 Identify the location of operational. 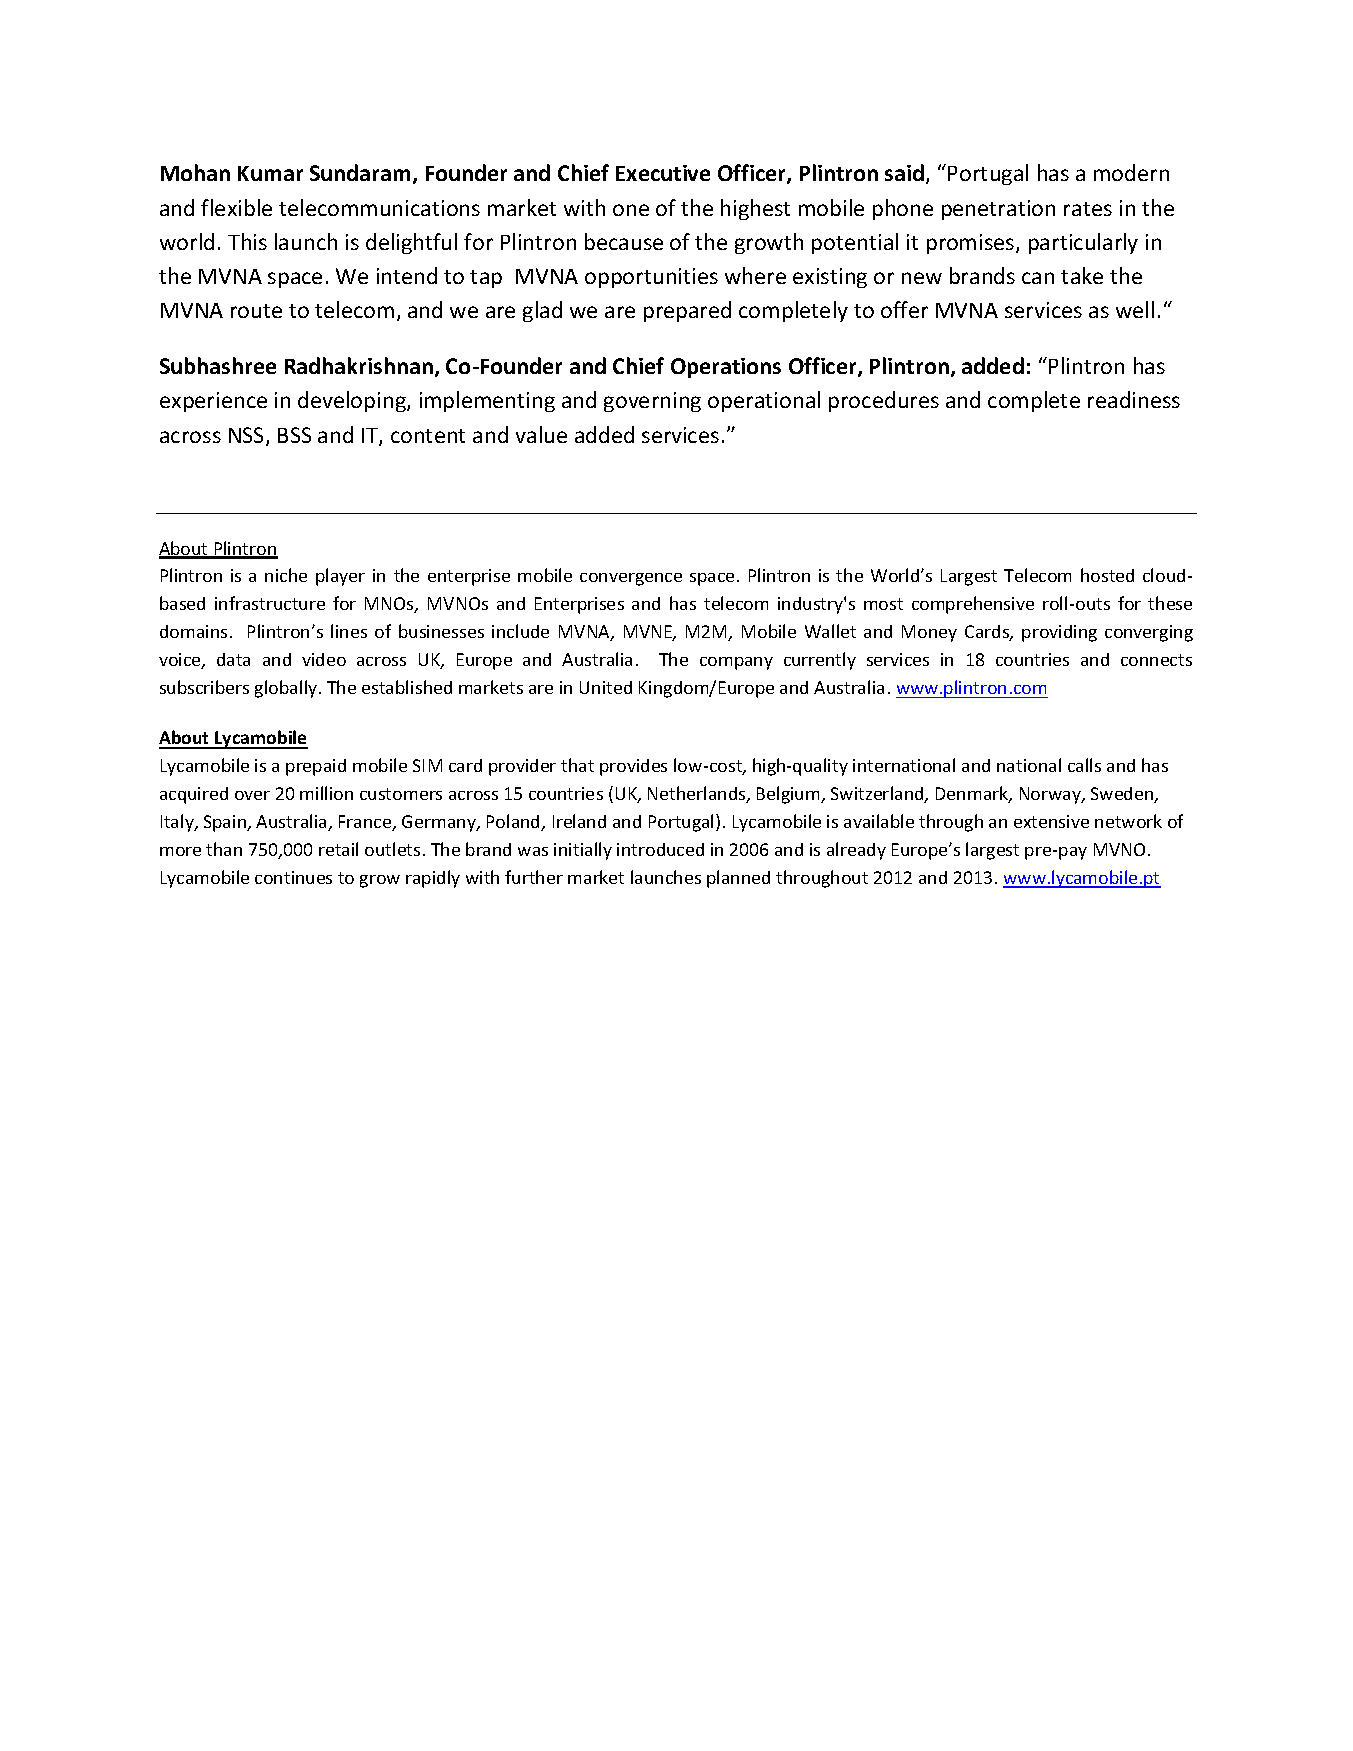
(764, 401).
